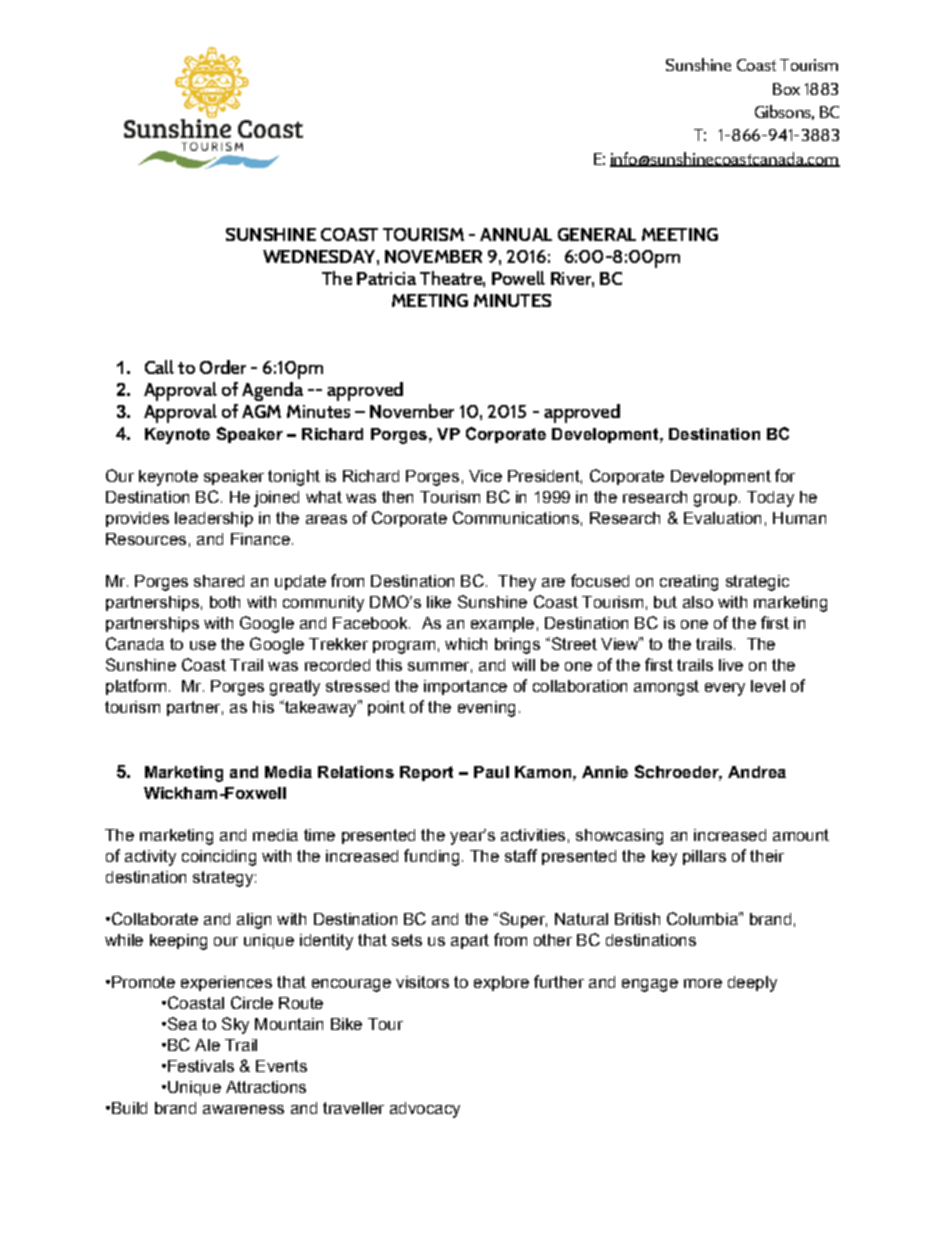 This page has height=1233, width=952. What do you see at coordinates (201, 1066) in the page?
I see `Festivals` at bounding box center [201, 1066].
